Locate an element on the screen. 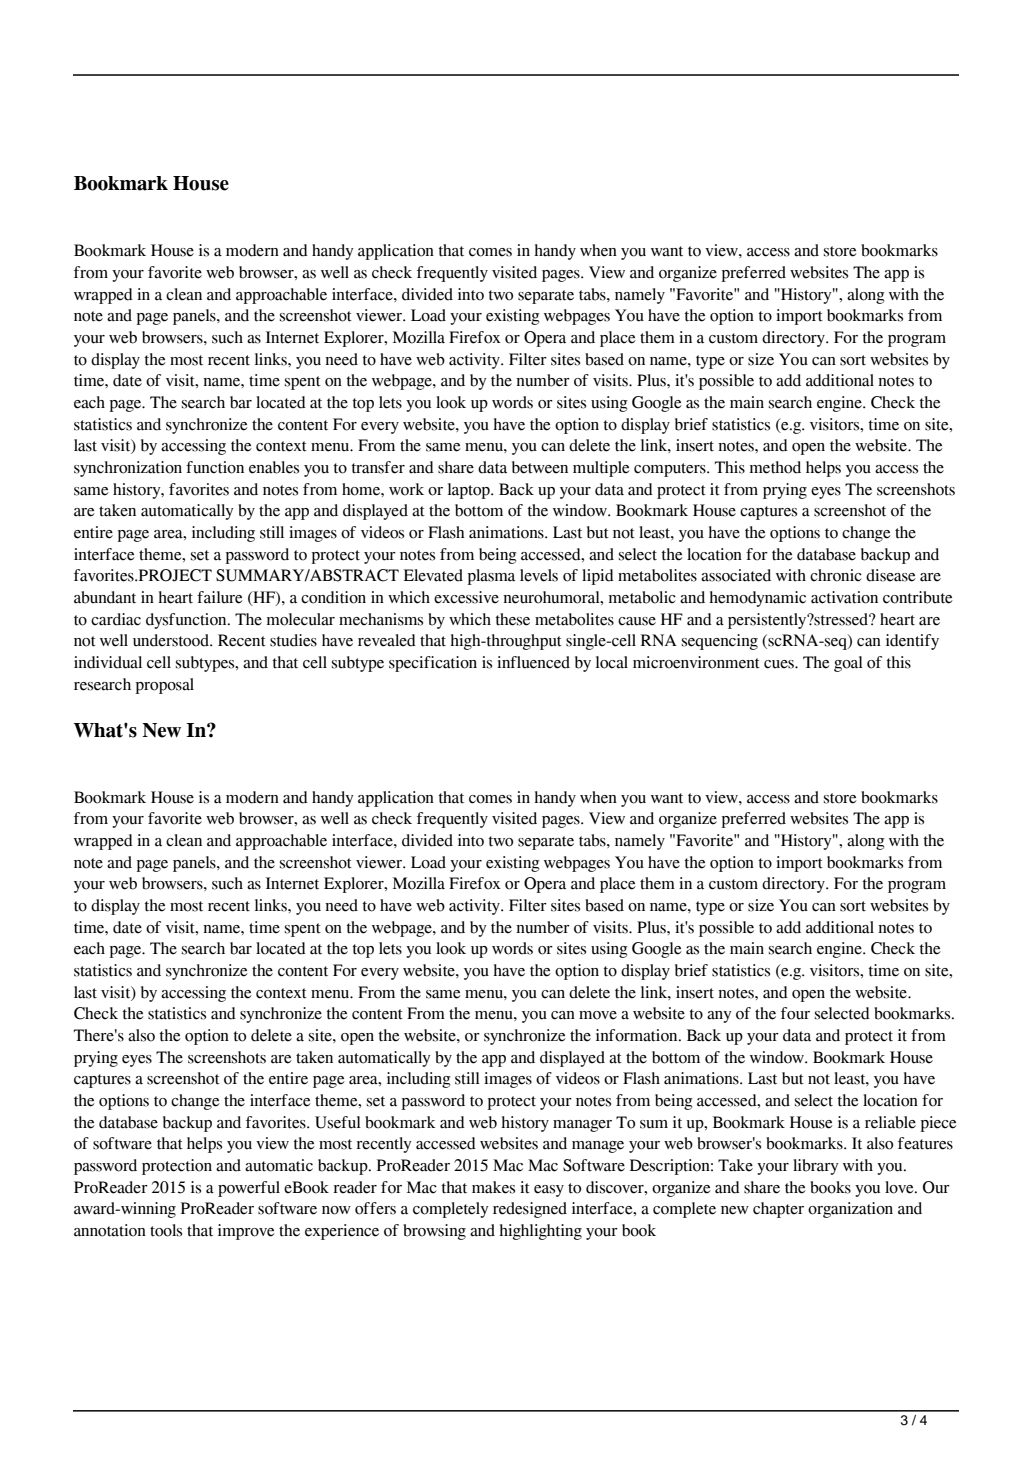 This screenshot has width=1032, height=1460. tools is located at coordinates (166, 1230).
